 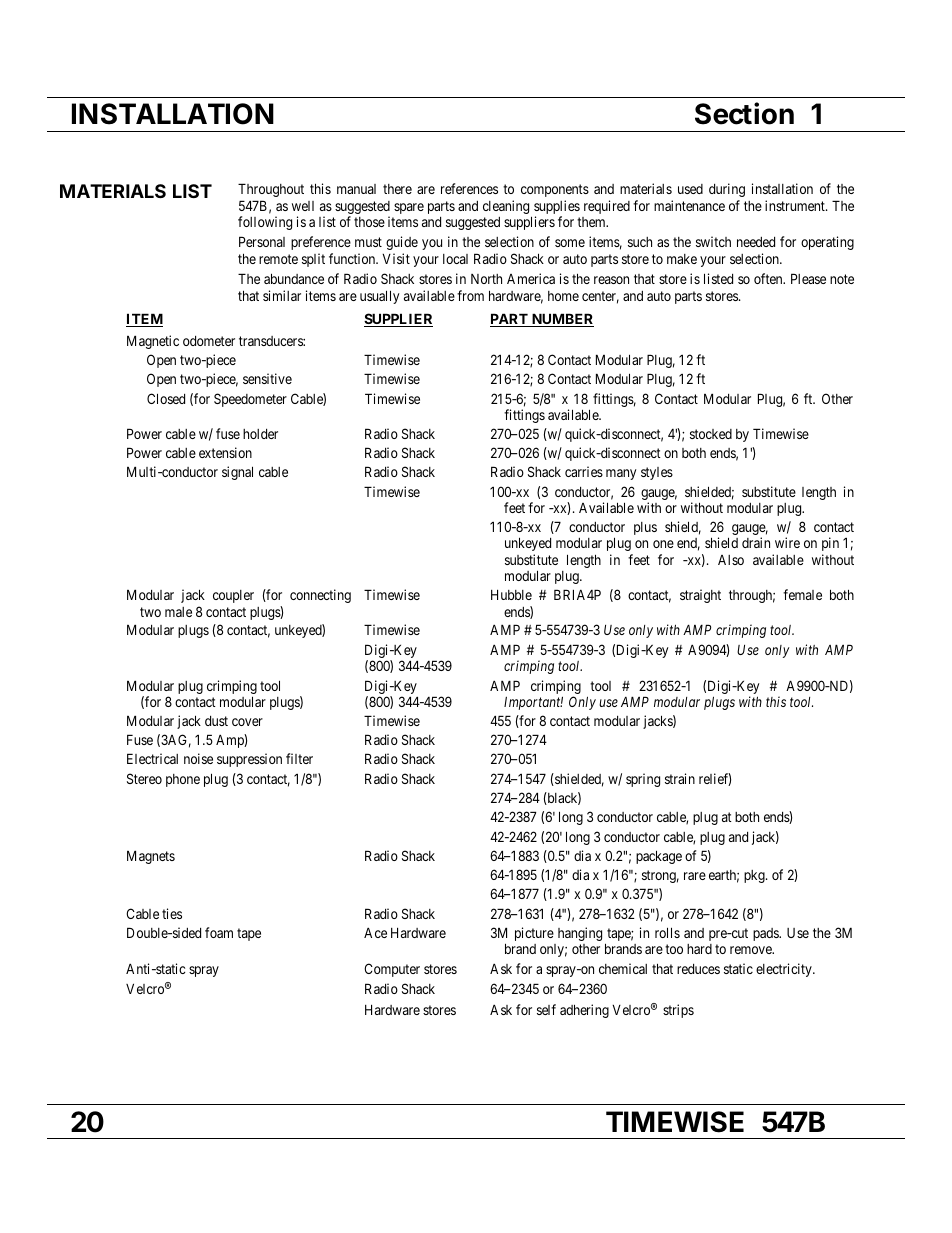 I want to click on cleaning, so click(x=507, y=208).
